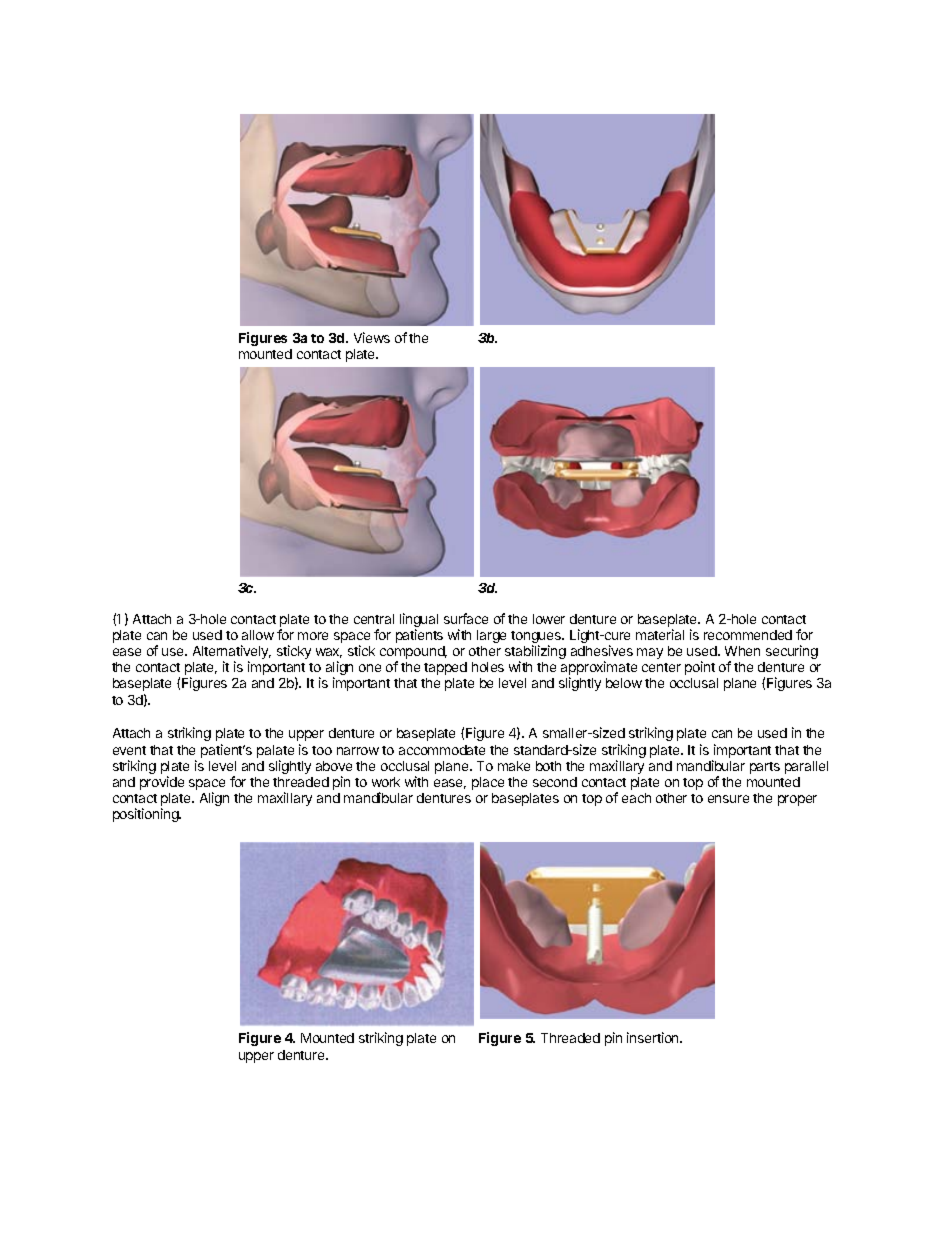  I want to click on place, so click(488, 783).
